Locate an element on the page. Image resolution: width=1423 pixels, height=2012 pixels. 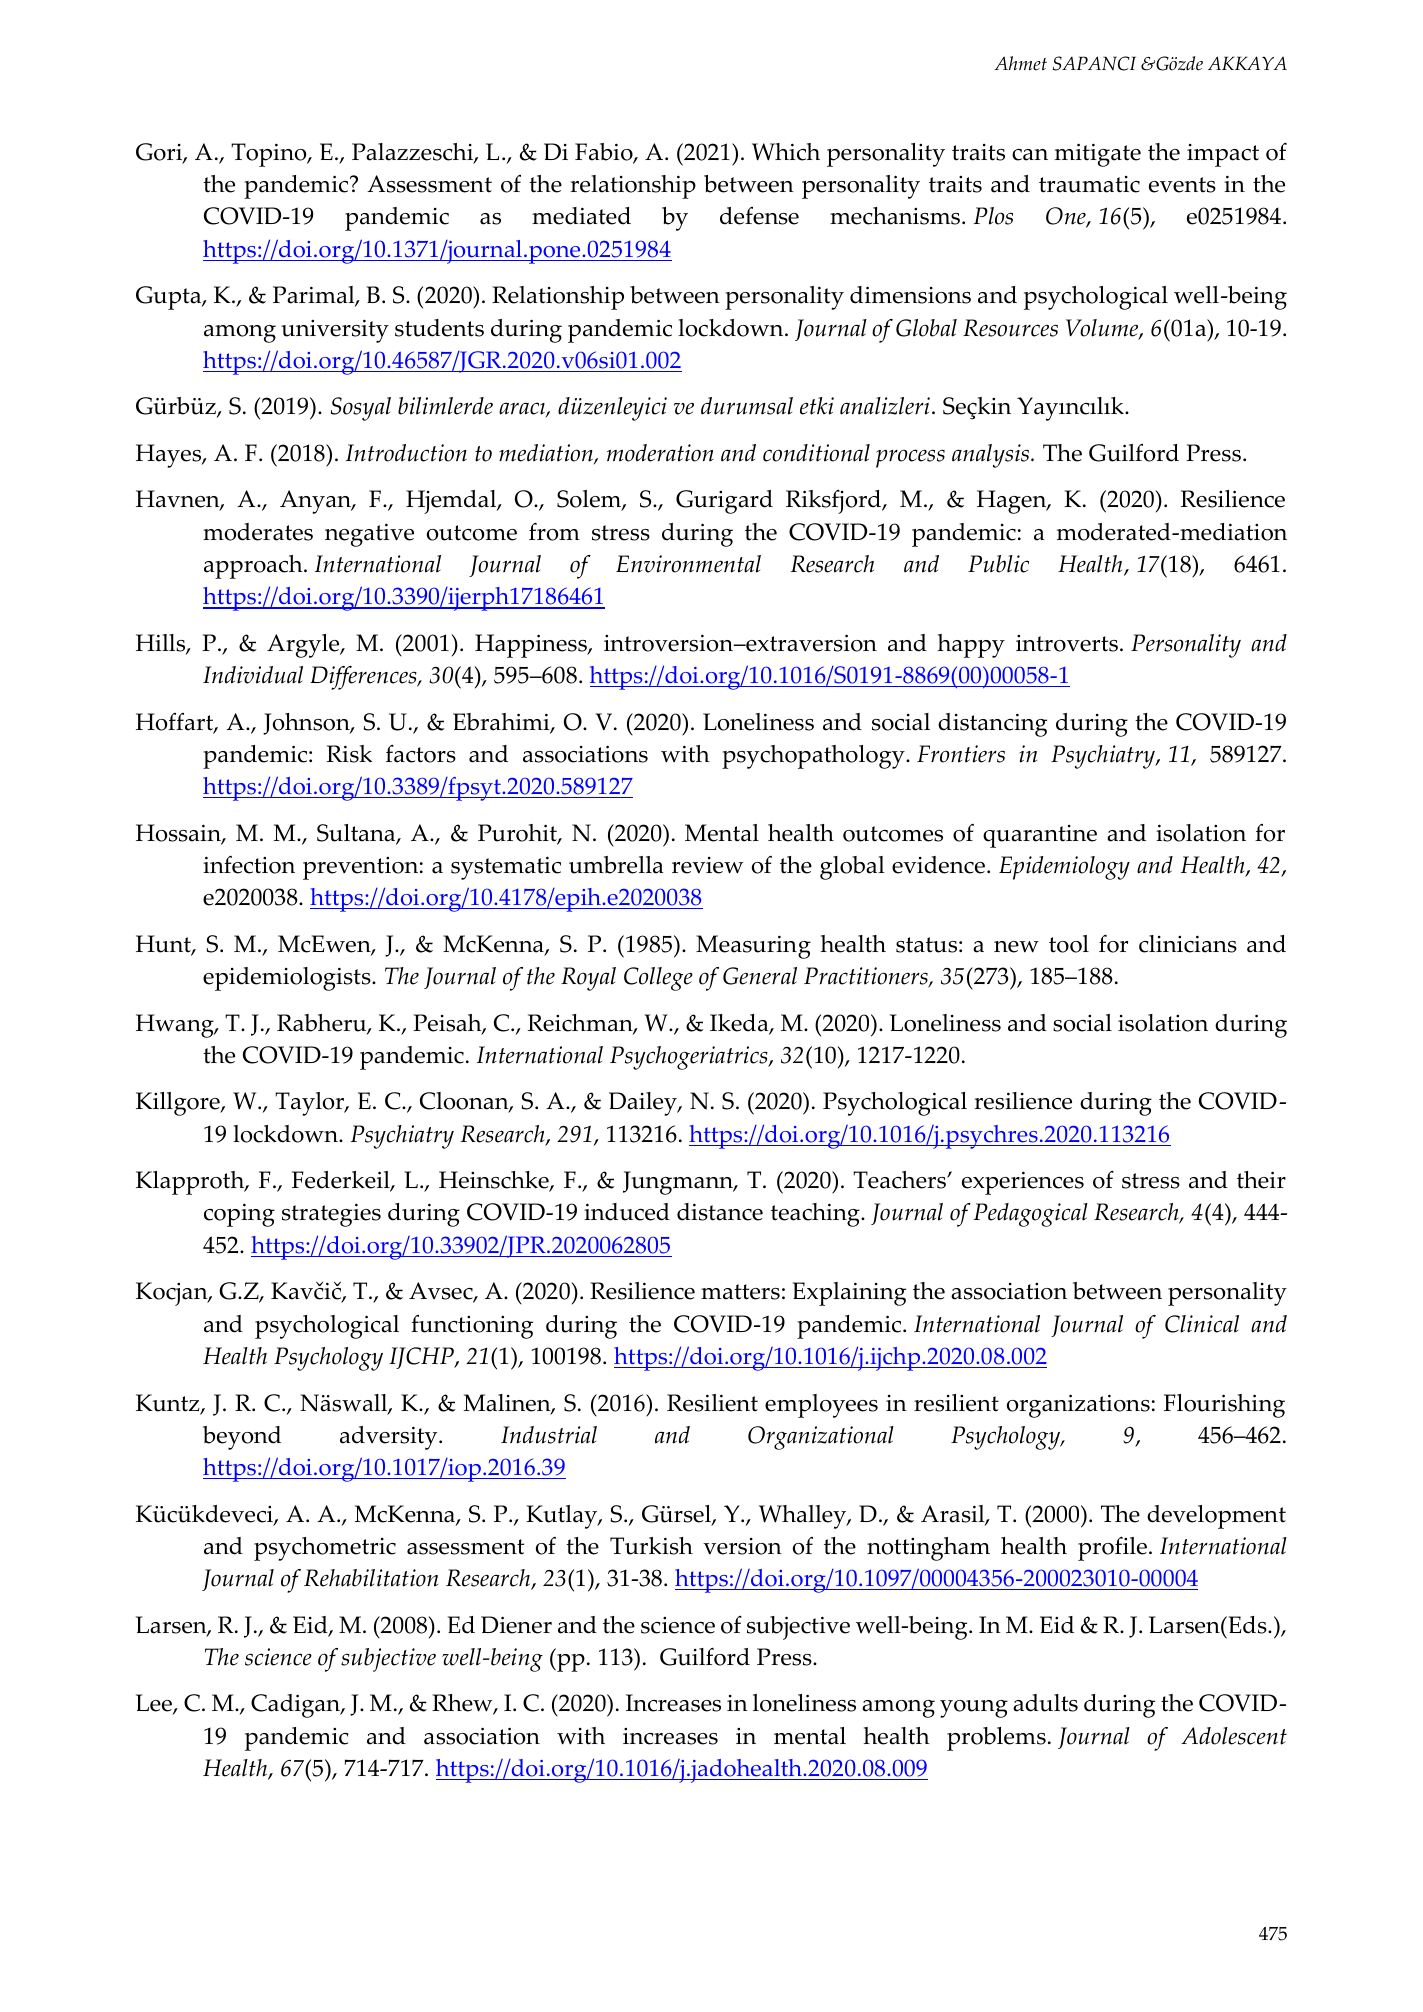
Lee is located at coordinates (155, 1704).
